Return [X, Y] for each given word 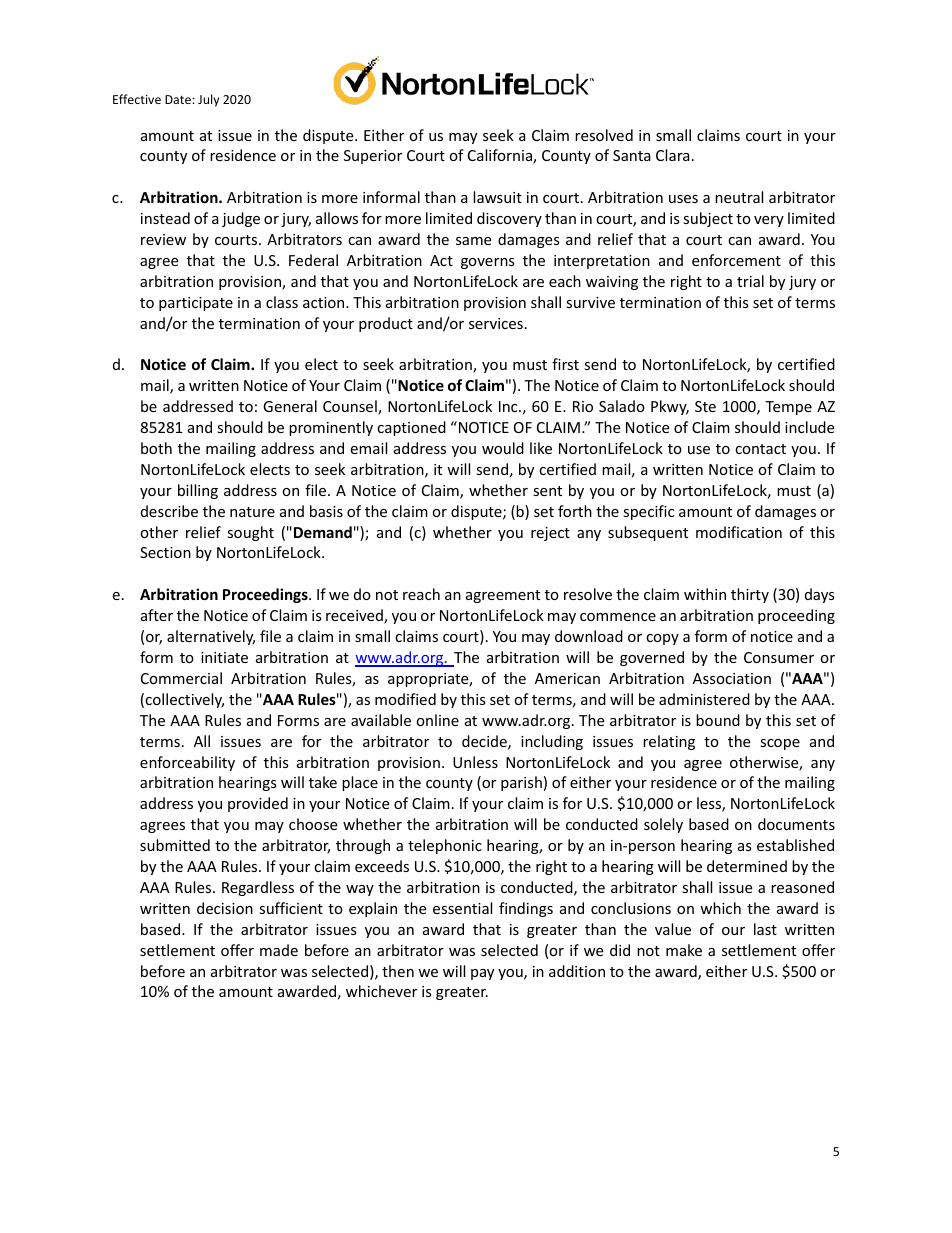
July [208, 100]
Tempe [788, 408]
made [279, 950]
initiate [224, 657]
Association [732, 678]
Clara [673, 155]
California [501, 156]
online [437, 720]
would [503, 448]
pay [482, 974]
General [290, 406]
